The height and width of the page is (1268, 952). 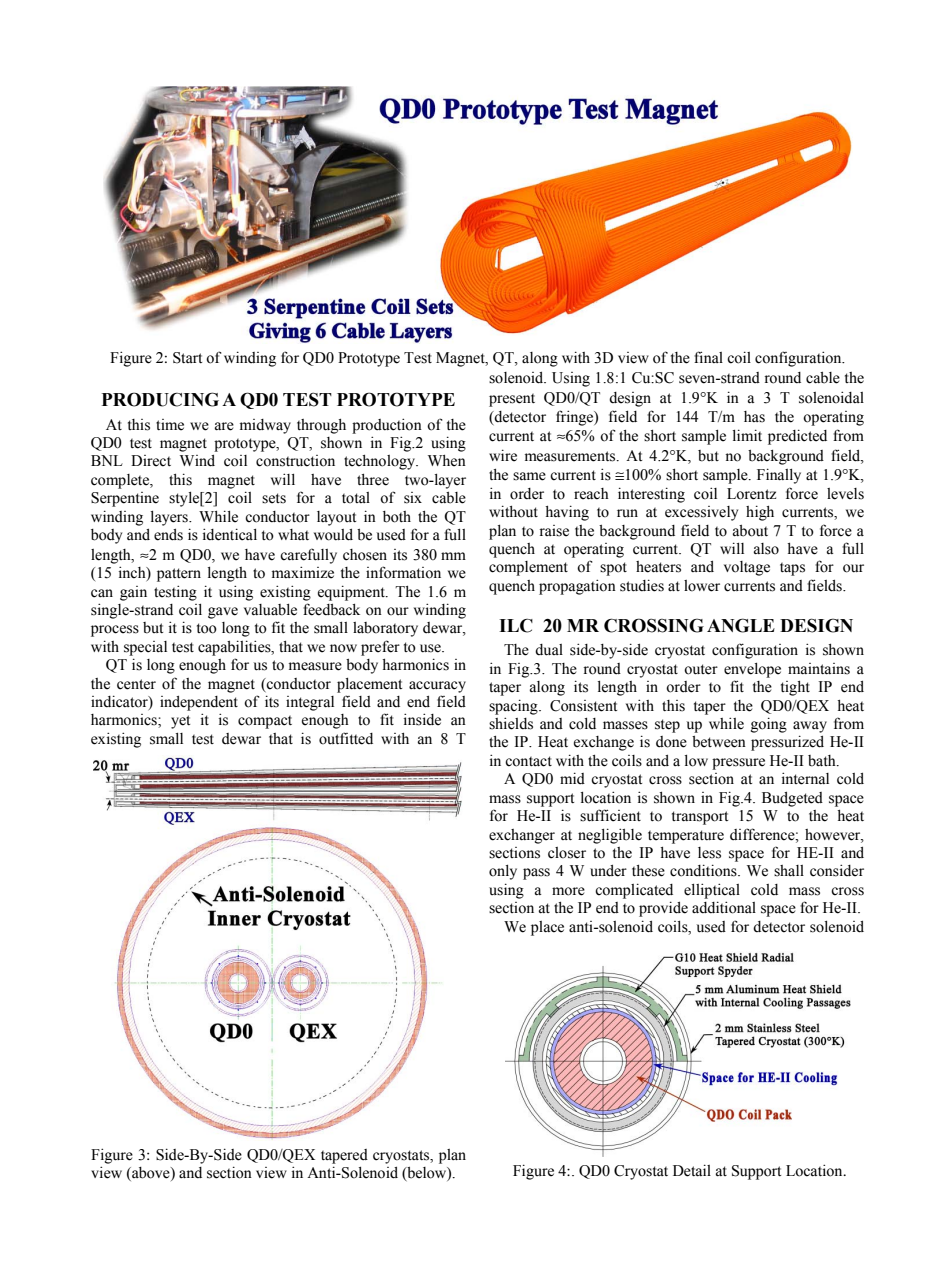 What do you see at coordinates (199, 703) in the page?
I see `independent` at bounding box center [199, 703].
